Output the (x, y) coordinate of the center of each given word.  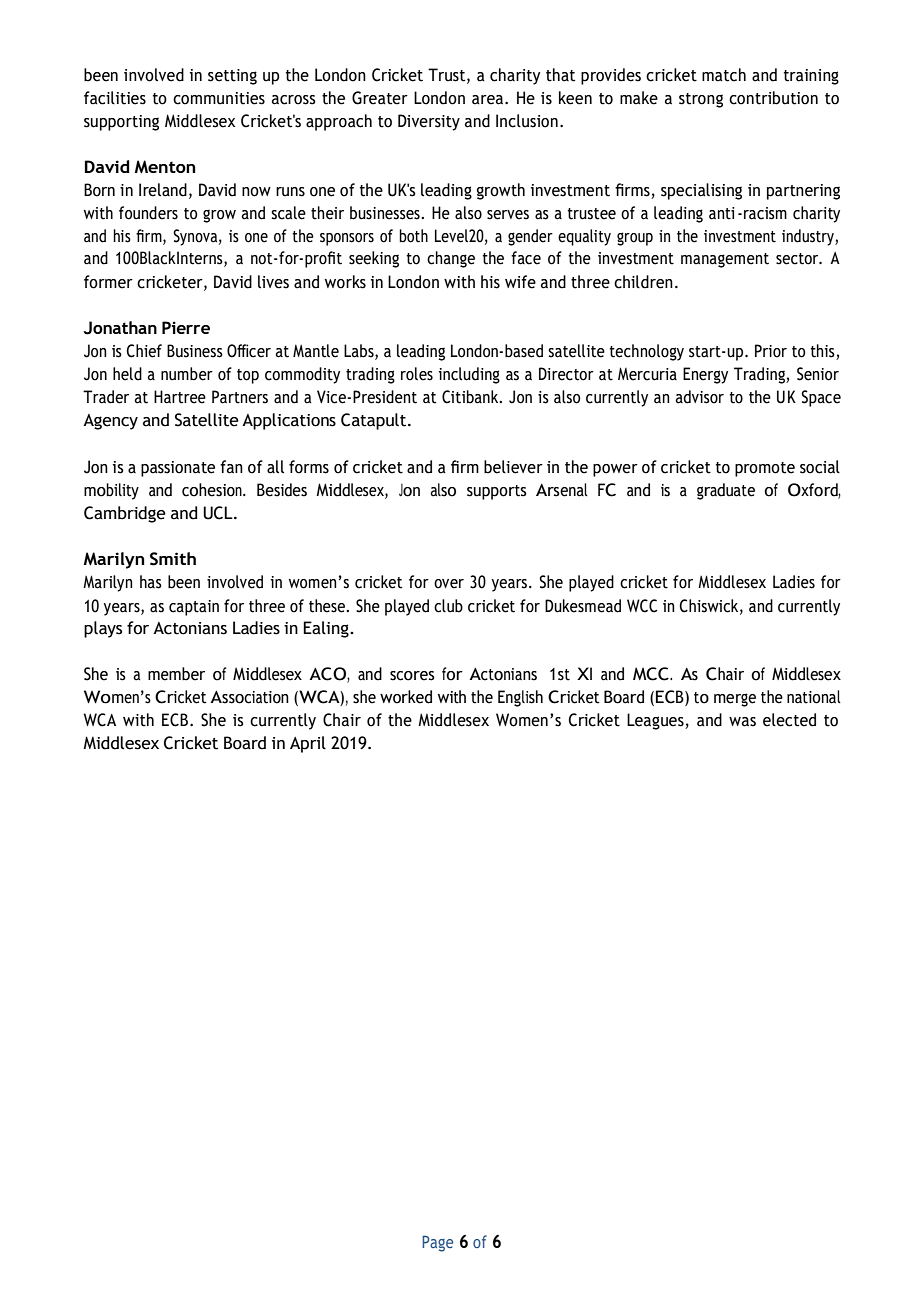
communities (219, 98)
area (489, 100)
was (742, 722)
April (308, 744)
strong (701, 100)
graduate (726, 491)
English (520, 698)
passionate (178, 469)
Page (437, 1243)
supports (497, 492)
